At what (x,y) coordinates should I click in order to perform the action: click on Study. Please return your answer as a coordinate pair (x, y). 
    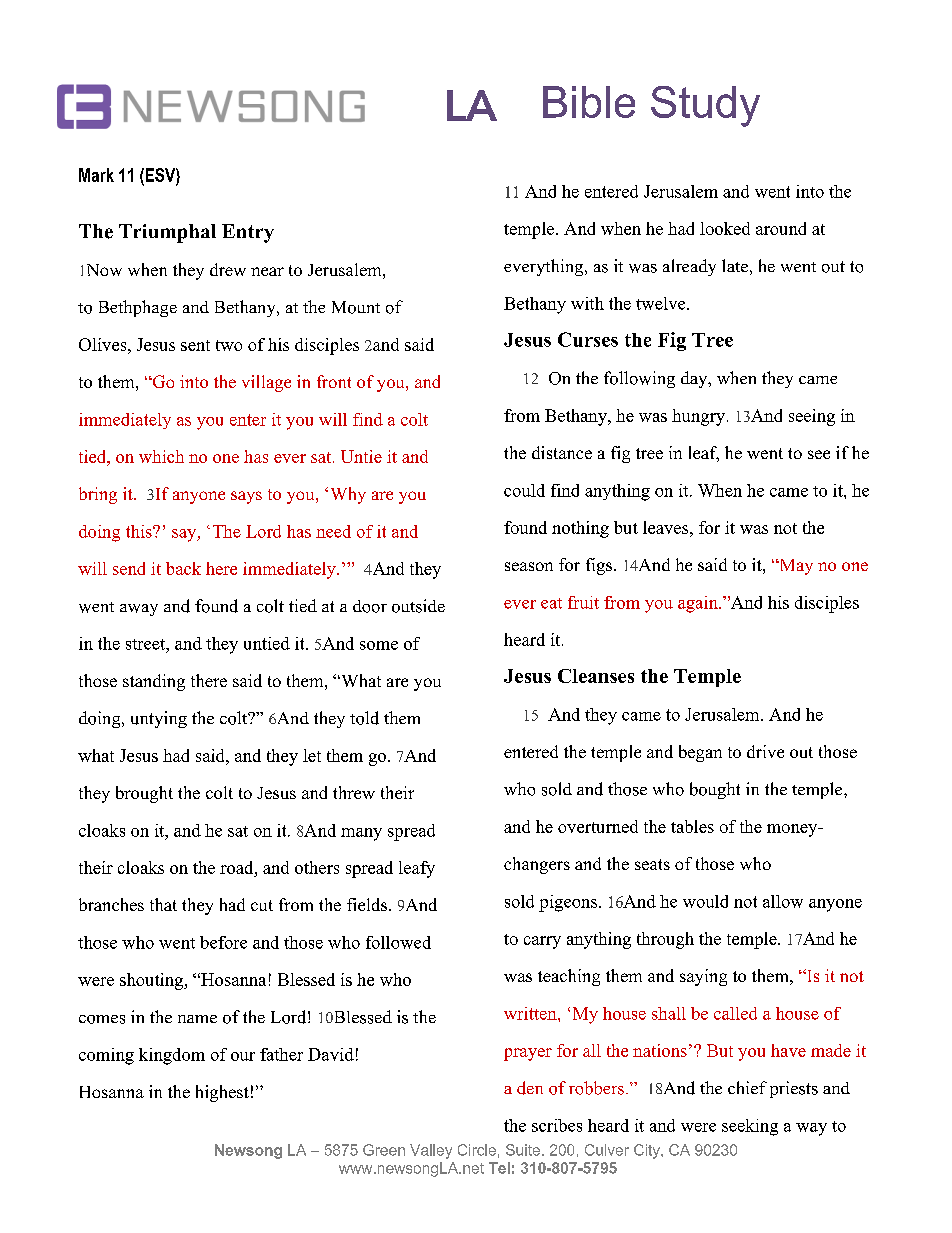
    Looking at the image, I should click on (705, 106).
